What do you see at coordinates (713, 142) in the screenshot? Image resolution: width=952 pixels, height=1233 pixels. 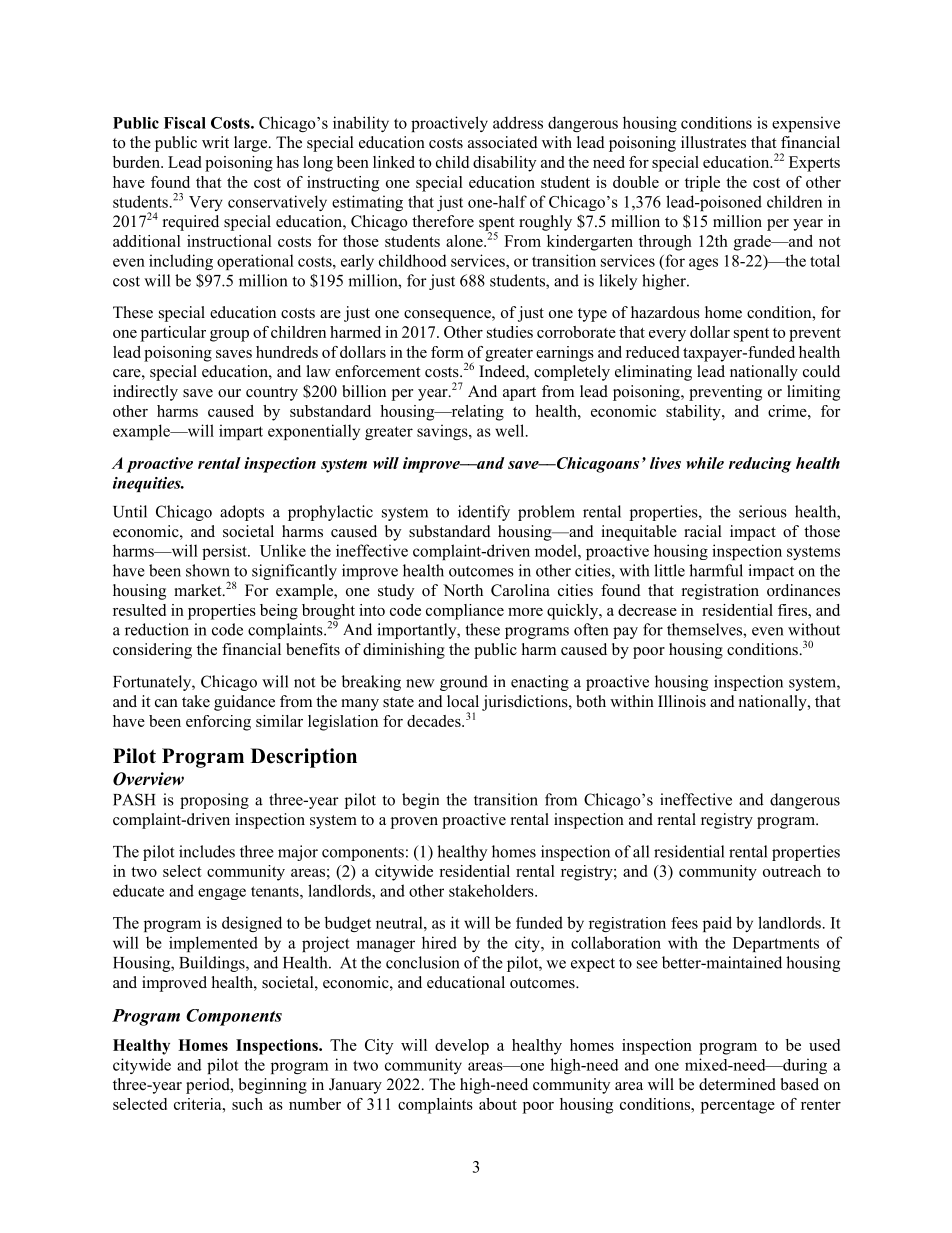 I see `illustrates` at bounding box center [713, 142].
